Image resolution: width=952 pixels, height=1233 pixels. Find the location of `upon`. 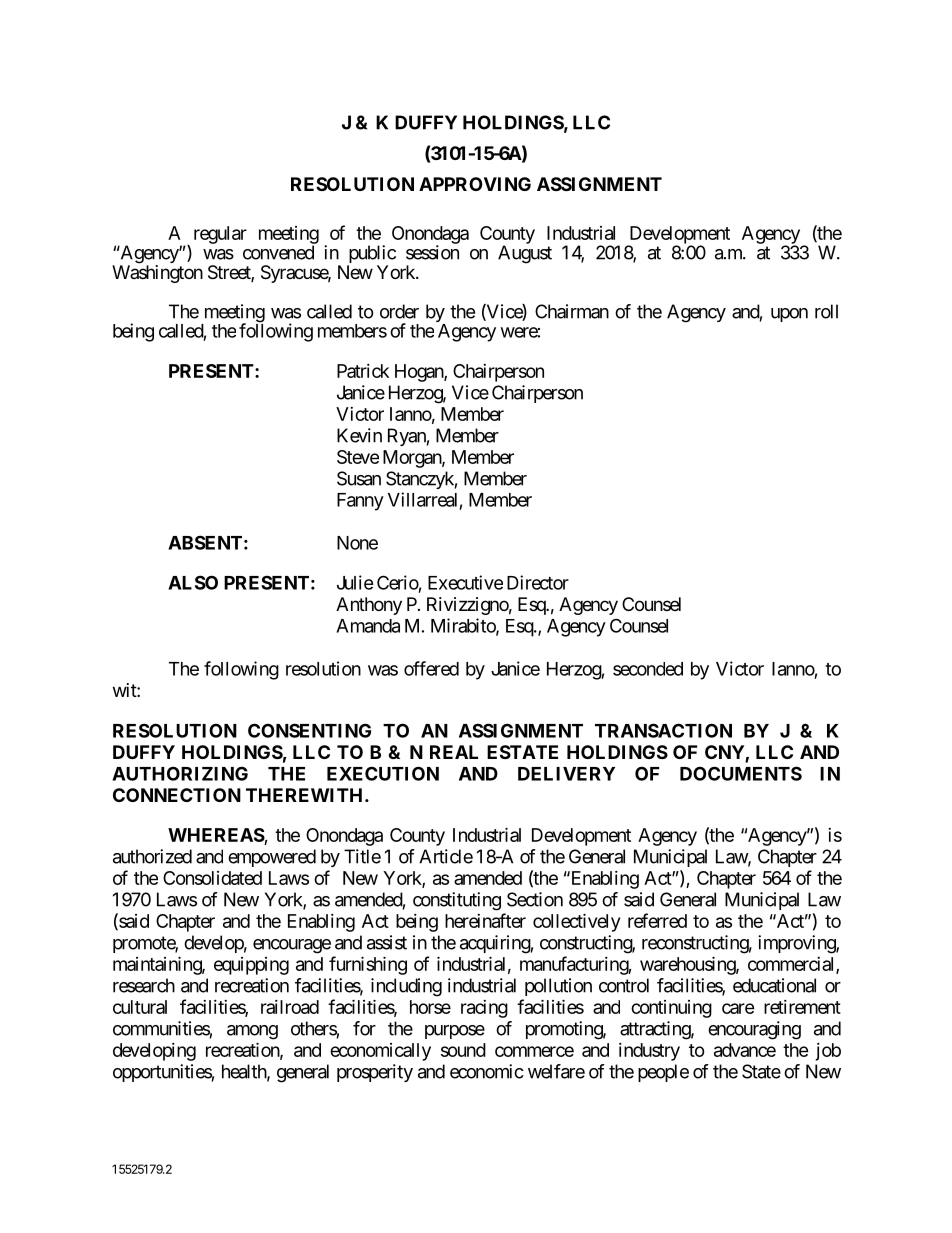

upon is located at coordinates (789, 315).
